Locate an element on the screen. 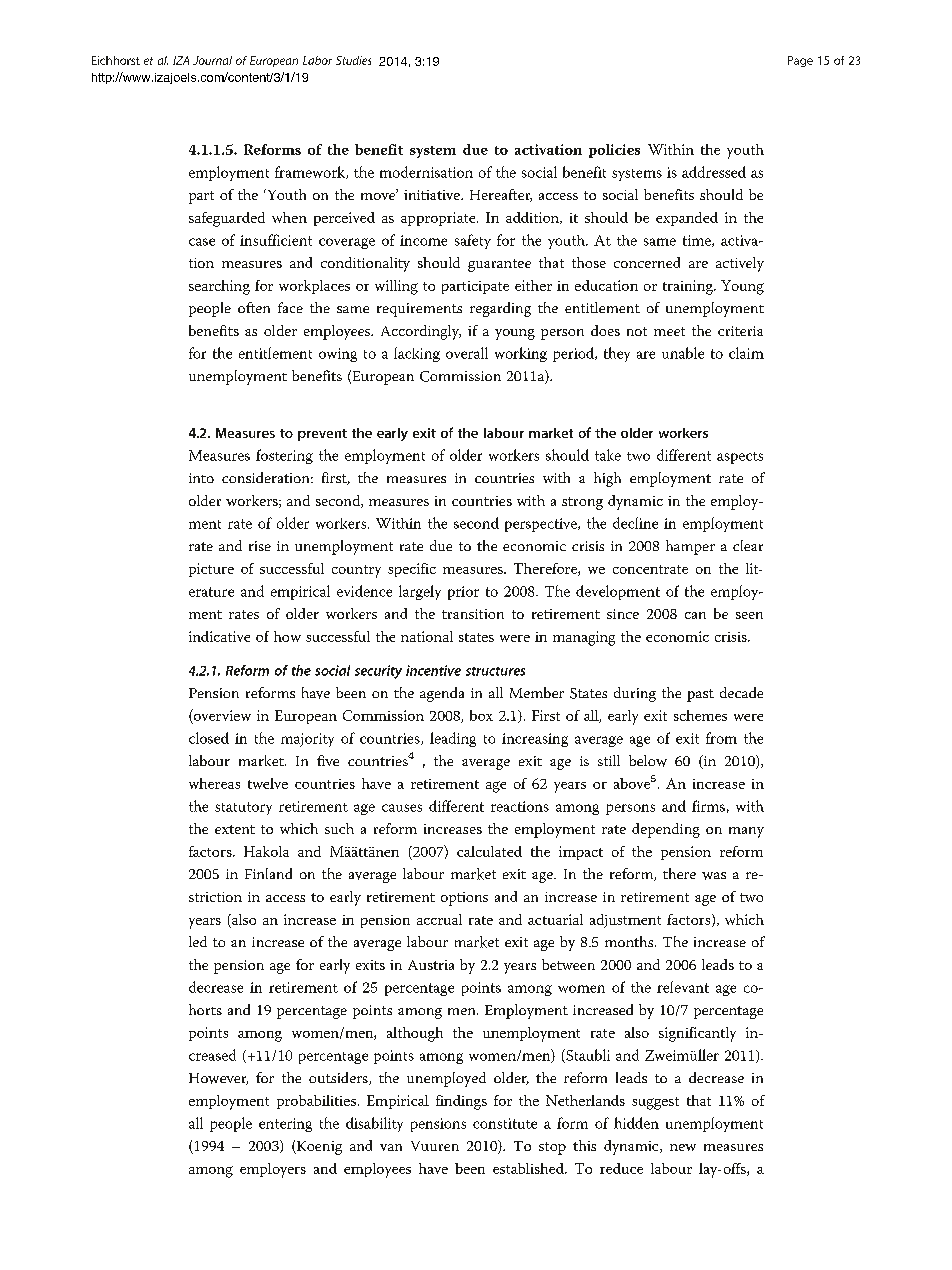  seen is located at coordinates (749, 615).
